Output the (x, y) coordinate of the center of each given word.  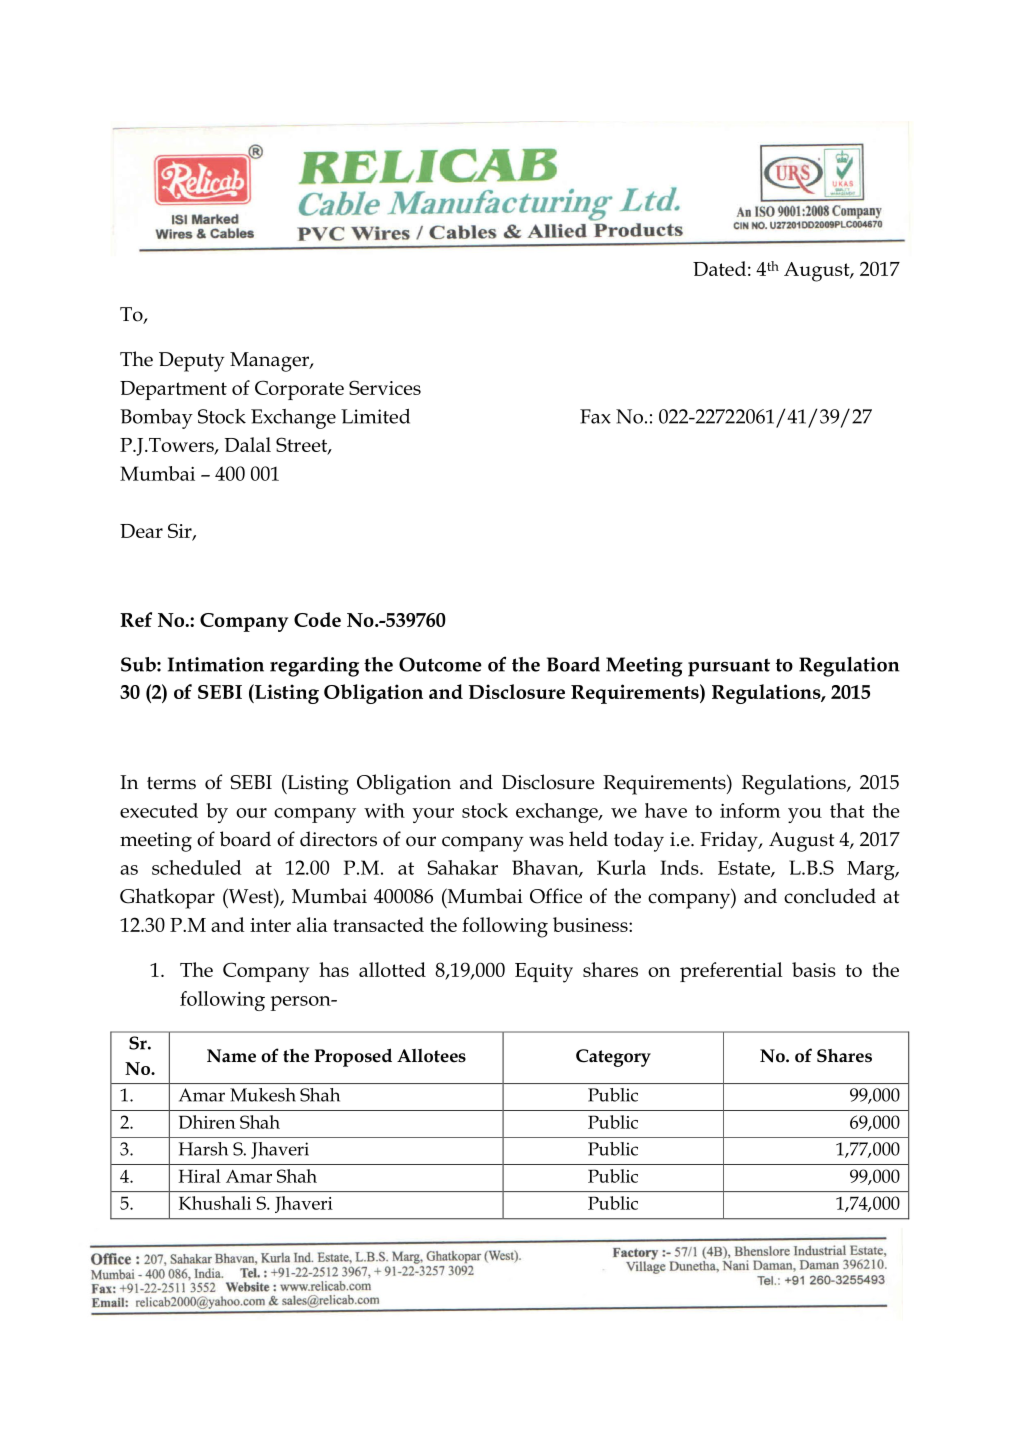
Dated (719, 268)
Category (613, 1058)
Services (385, 387)
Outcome (440, 664)
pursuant (729, 667)
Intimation (216, 664)
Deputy (191, 362)
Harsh (203, 1149)
